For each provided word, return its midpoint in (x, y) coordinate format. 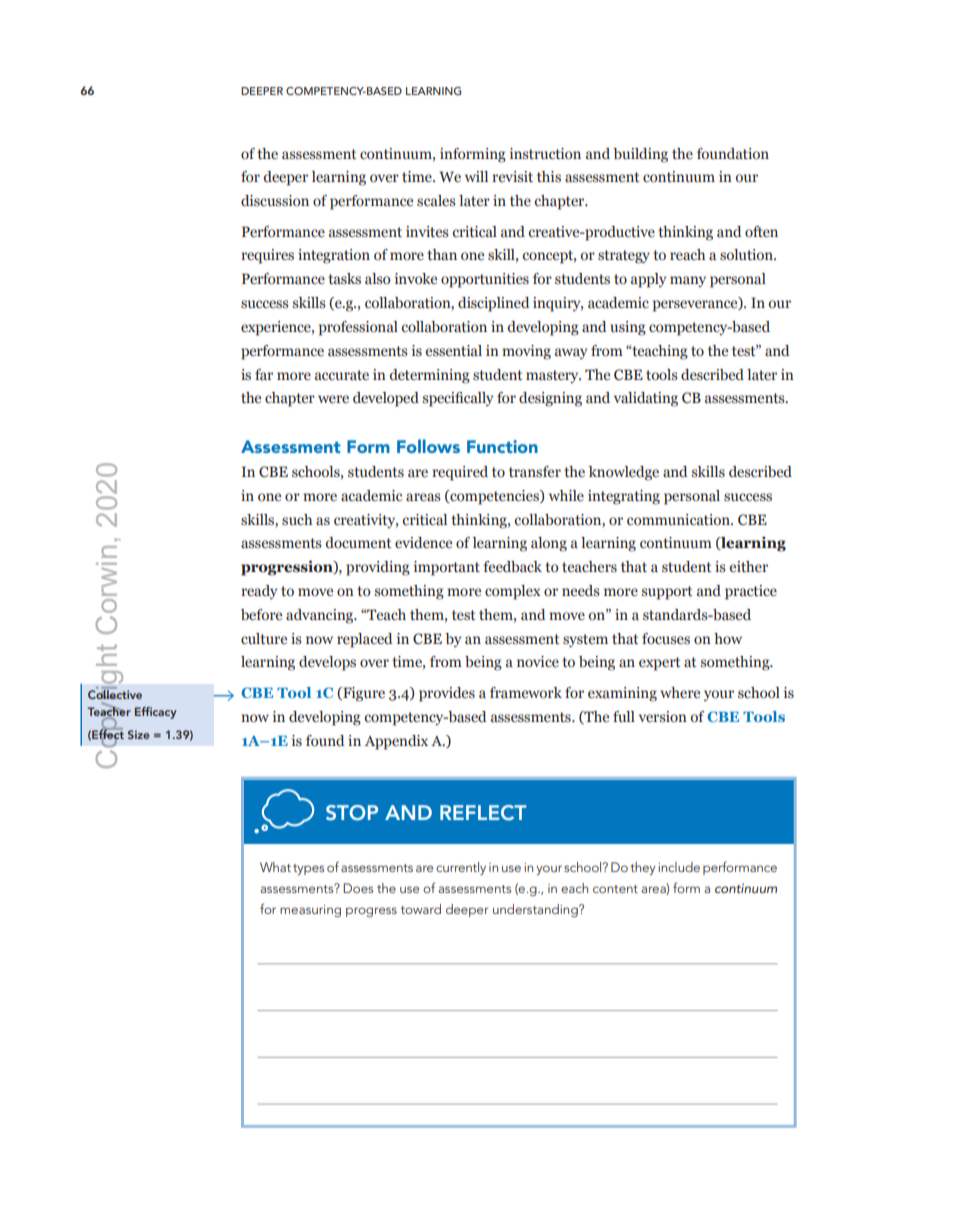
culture (264, 639)
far (264, 374)
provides (447, 694)
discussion (275, 201)
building (640, 155)
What (275, 867)
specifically (458, 399)
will (476, 176)
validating (646, 399)
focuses (666, 639)
